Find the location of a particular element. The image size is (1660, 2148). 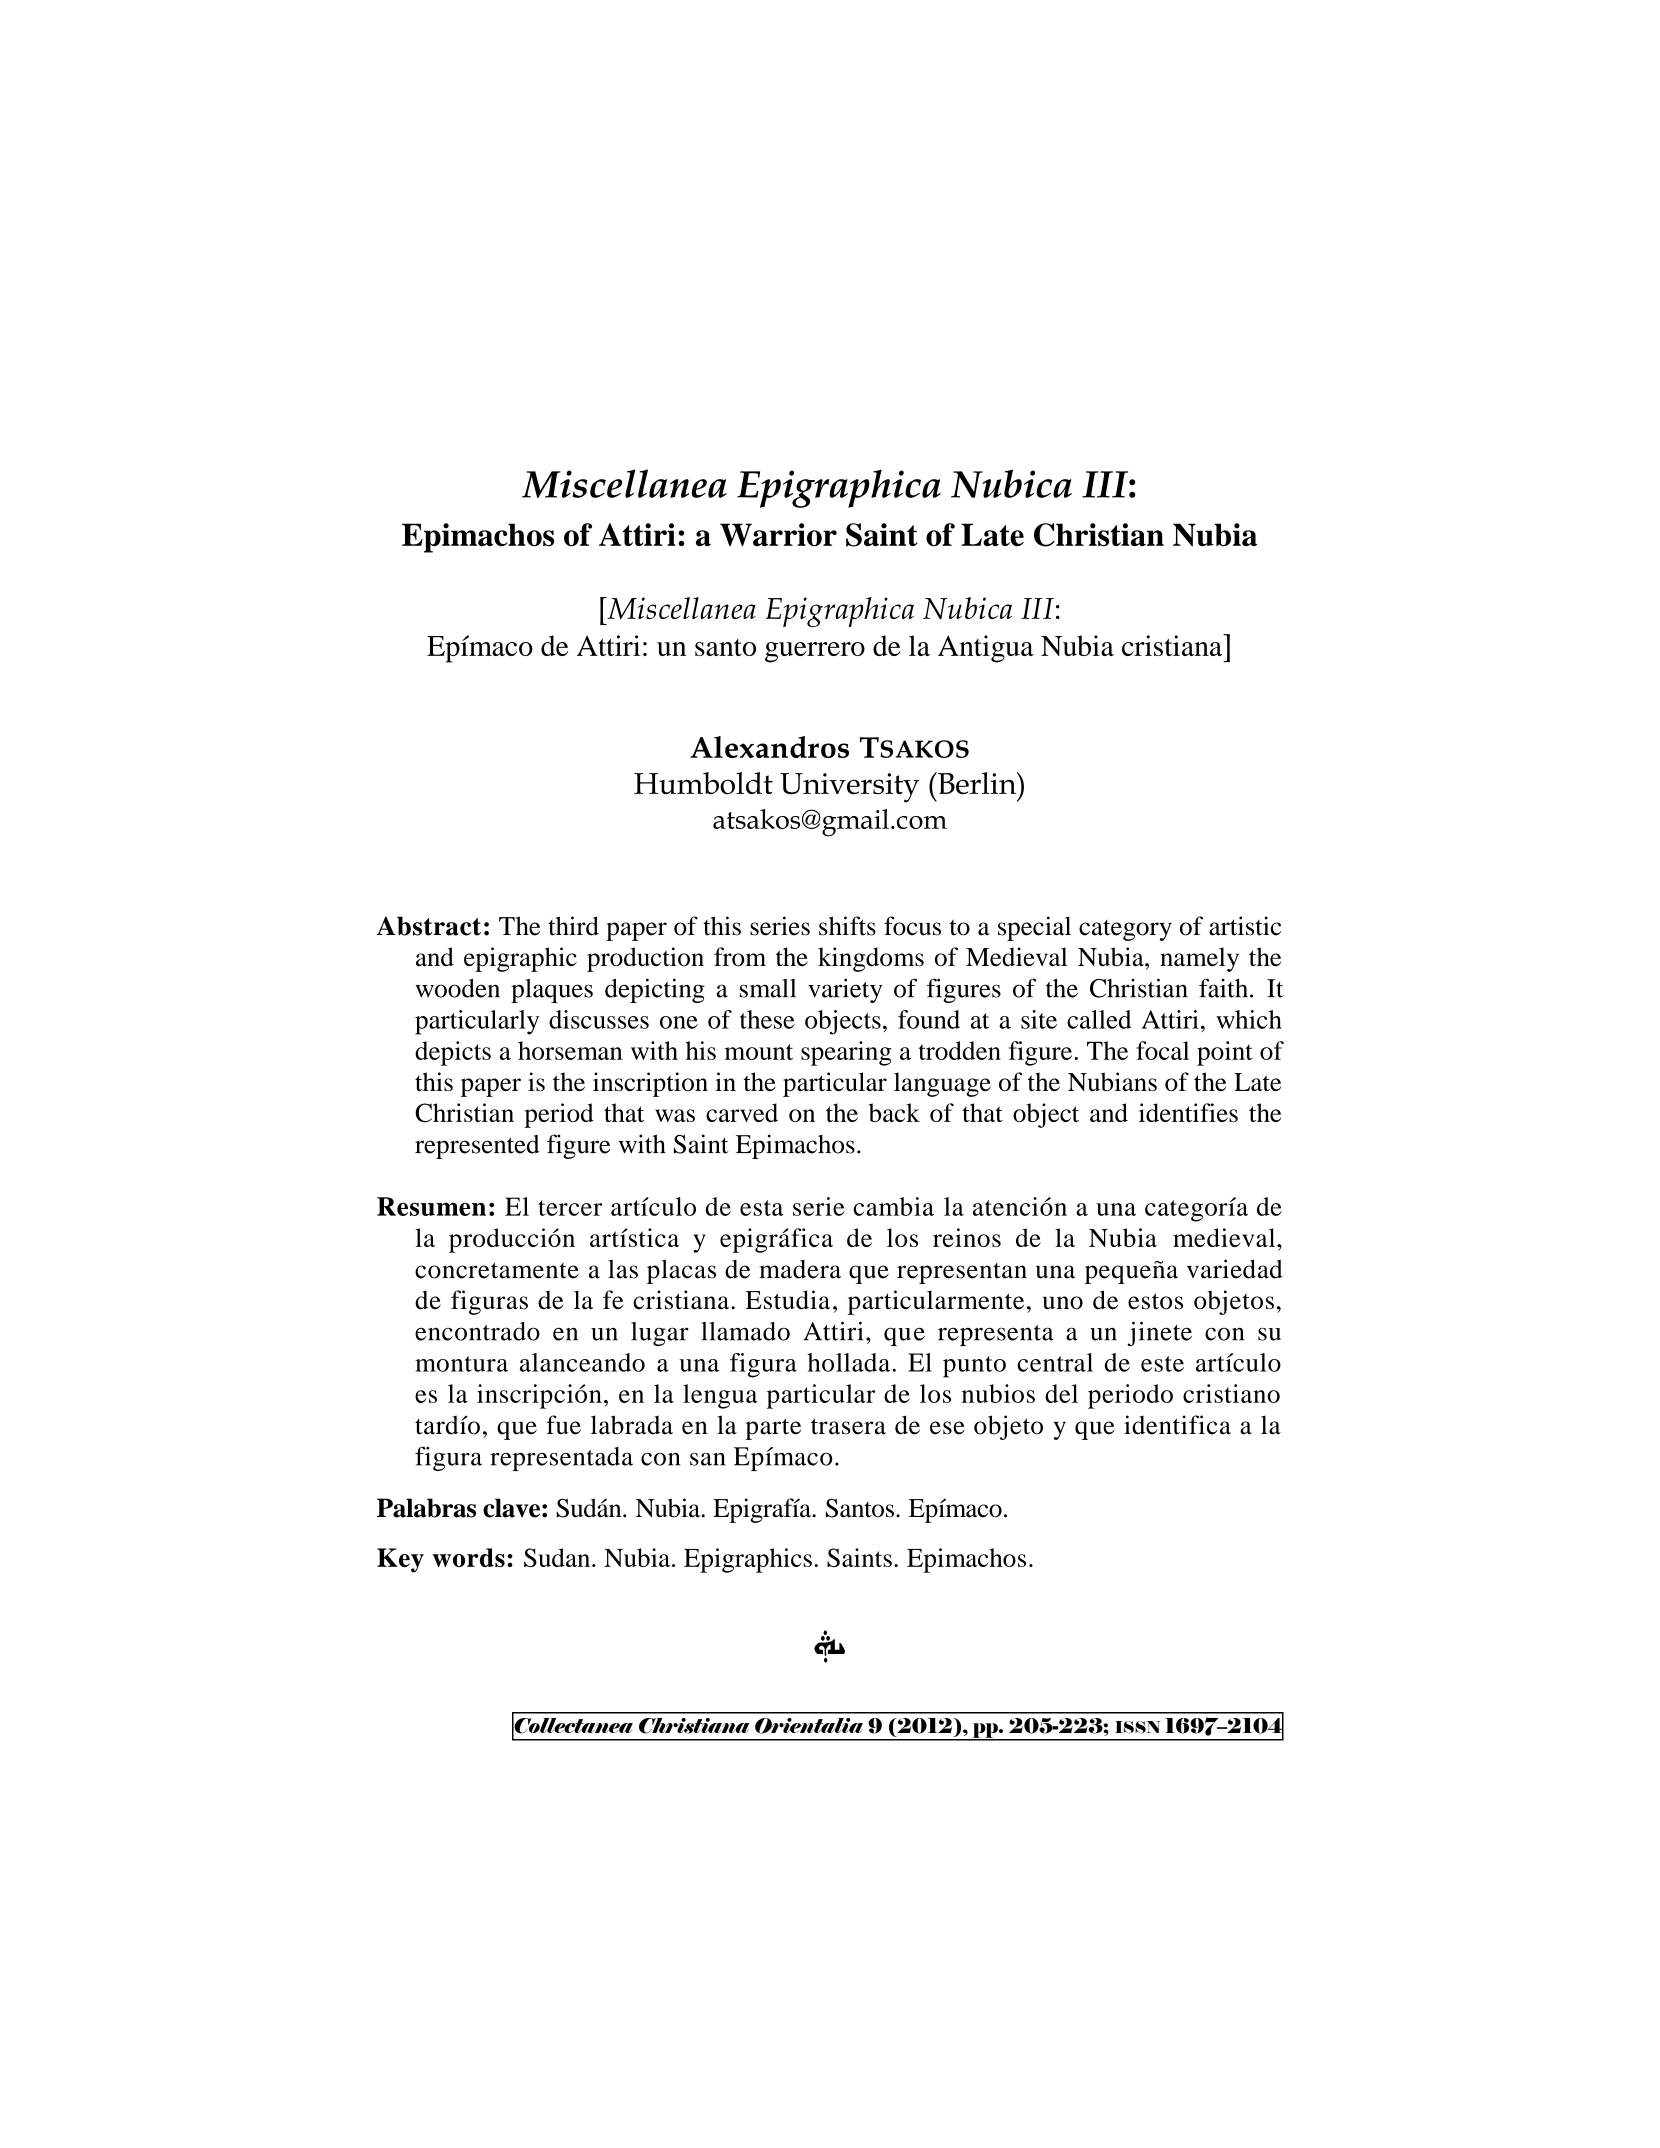

words is located at coordinates (469, 1557).
